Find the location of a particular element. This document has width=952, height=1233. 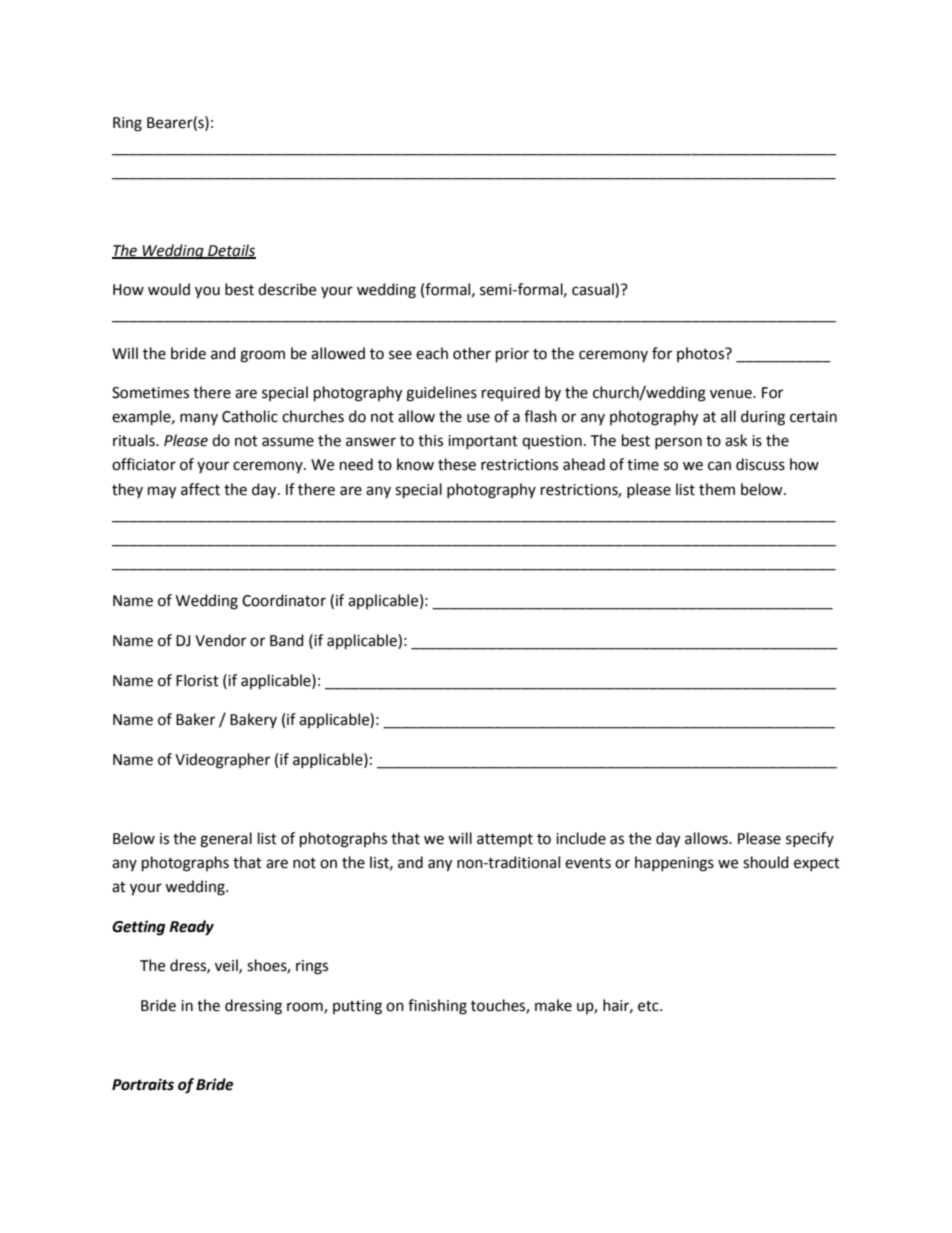

Details is located at coordinates (231, 251).
